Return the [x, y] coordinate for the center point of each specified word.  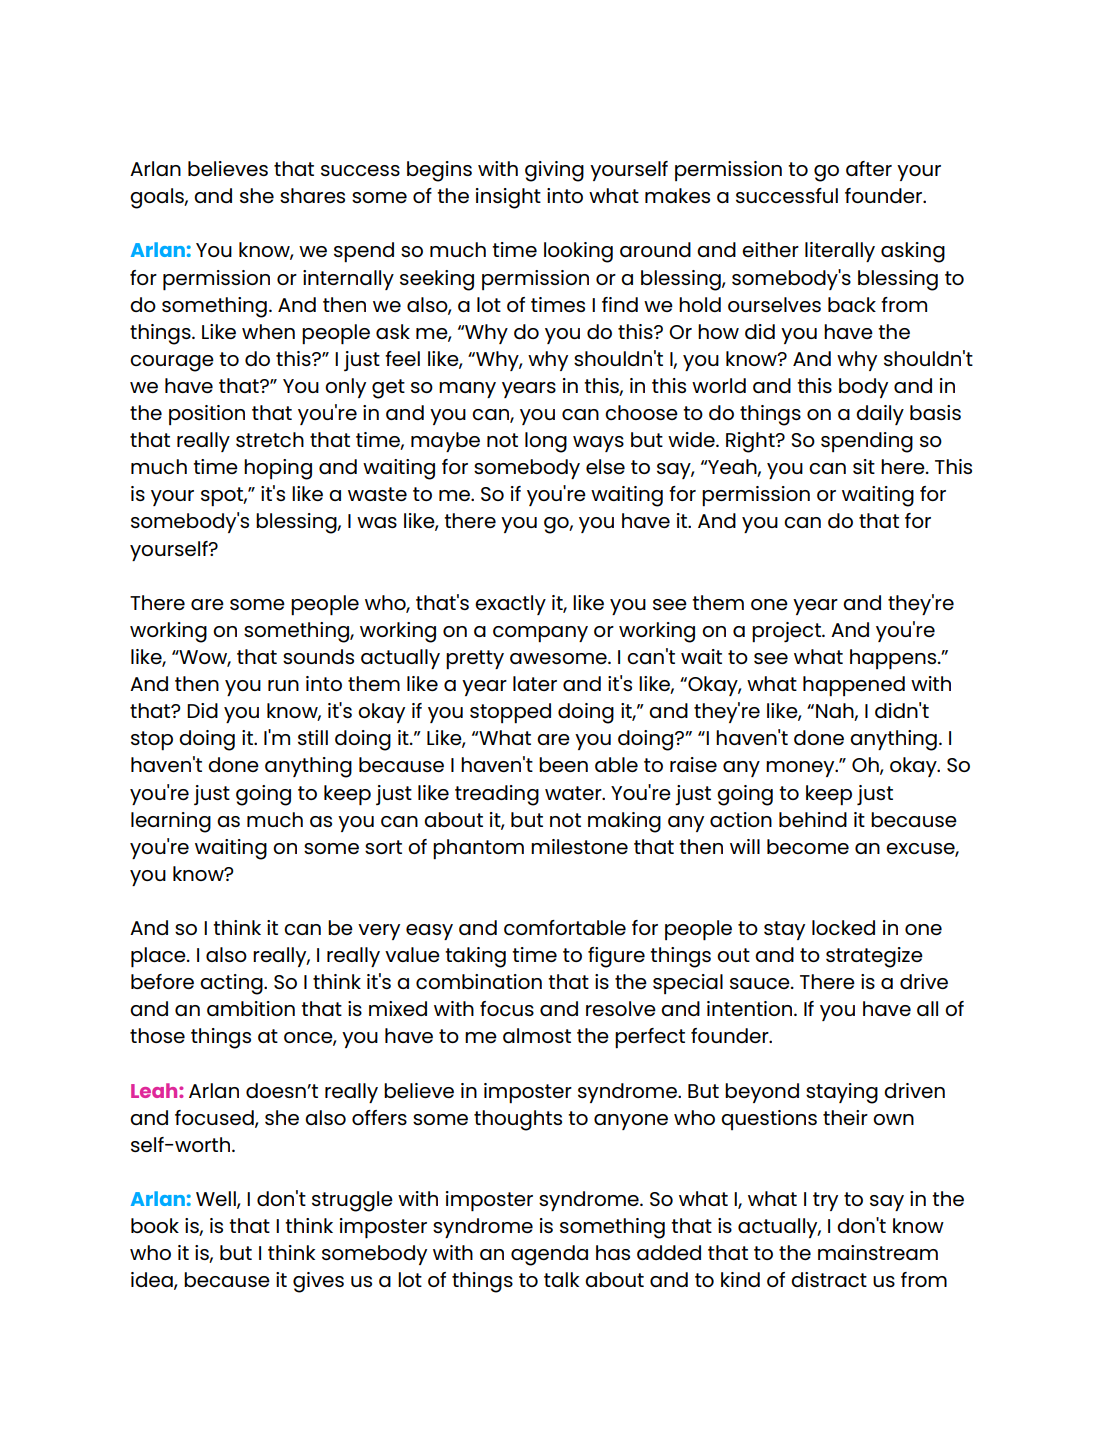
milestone [579, 846]
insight [508, 198]
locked [843, 927]
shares [312, 195]
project [787, 632]
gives [318, 1282]
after [869, 168]
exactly [510, 605]
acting [232, 984]
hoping [278, 469]
